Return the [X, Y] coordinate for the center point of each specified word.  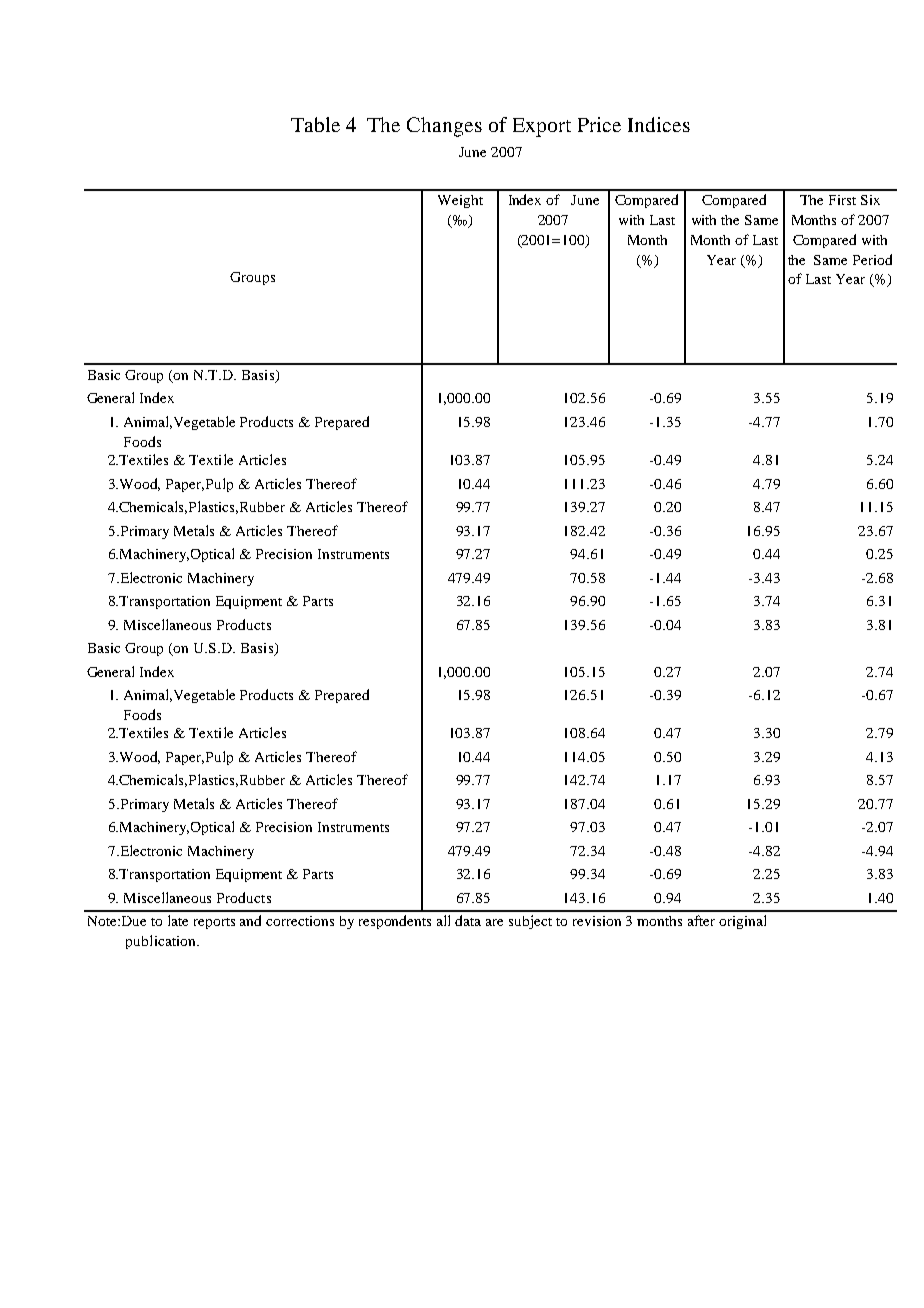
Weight [460, 201]
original [742, 922]
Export [542, 127]
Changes [444, 127]
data [468, 920]
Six [870, 200]
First [842, 200]
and [250, 920]
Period [872, 259]
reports [214, 923]
